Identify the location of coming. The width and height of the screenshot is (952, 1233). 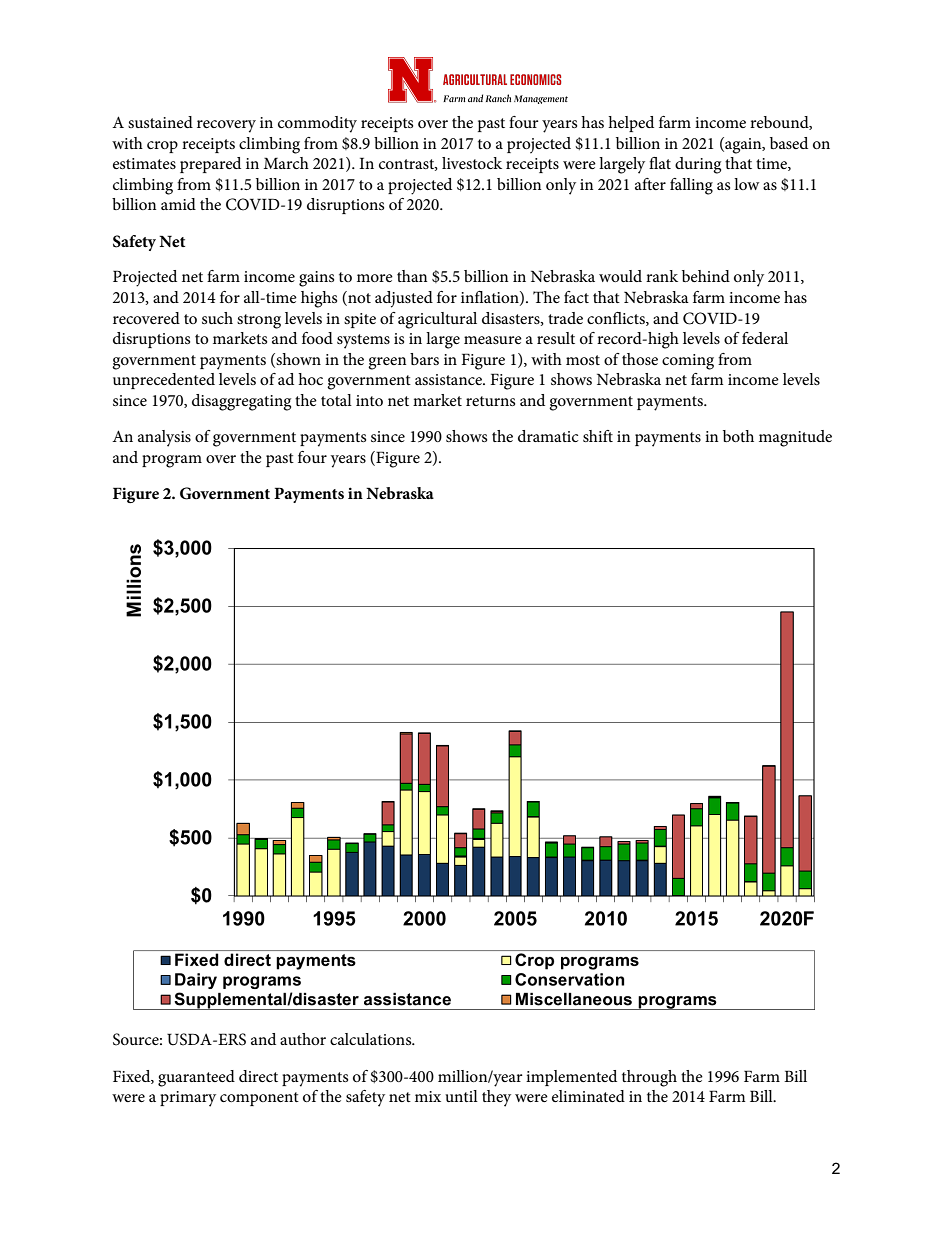
(688, 362).
